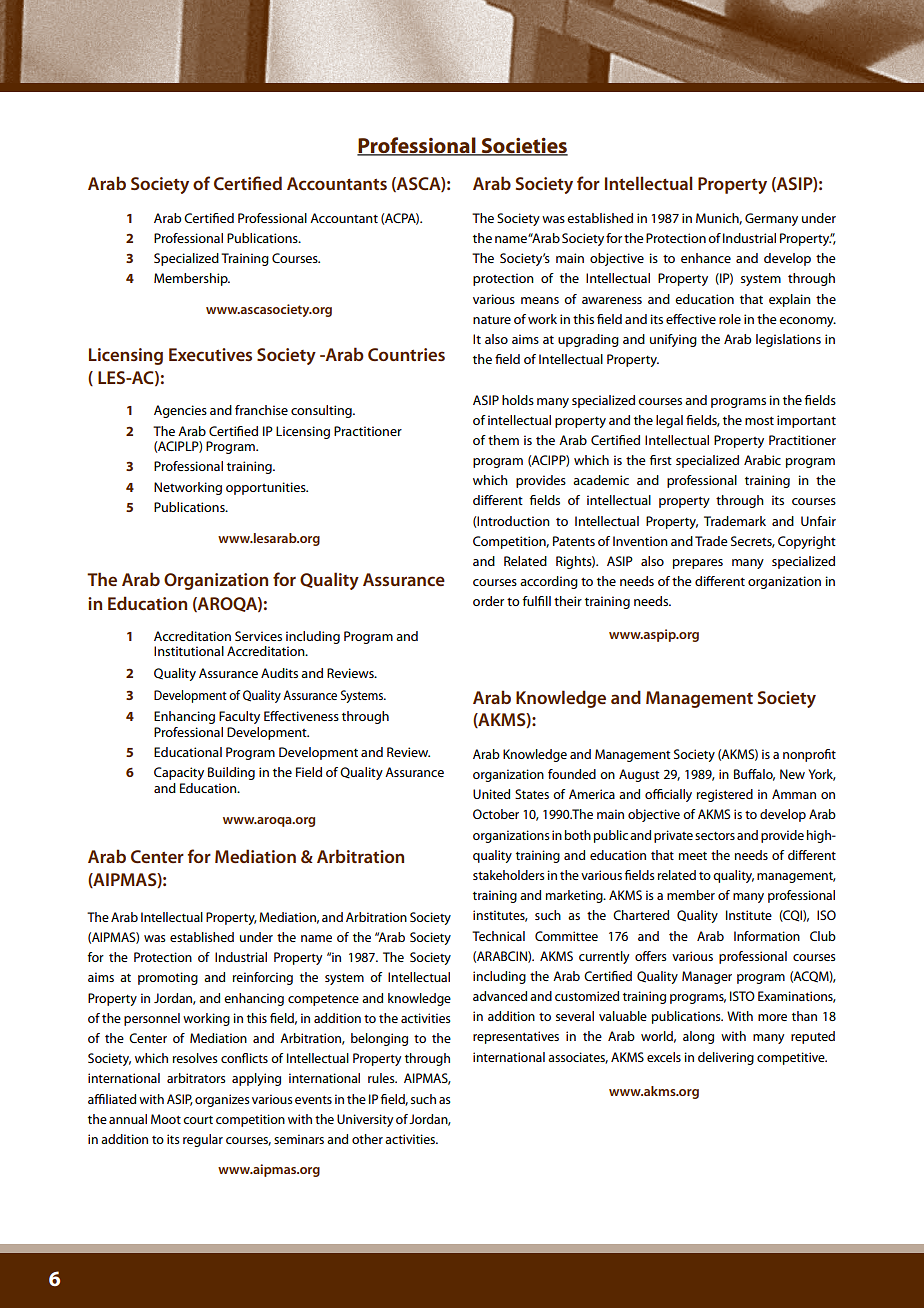  What do you see at coordinates (523, 146) in the screenshot?
I see `Societies` at bounding box center [523, 146].
